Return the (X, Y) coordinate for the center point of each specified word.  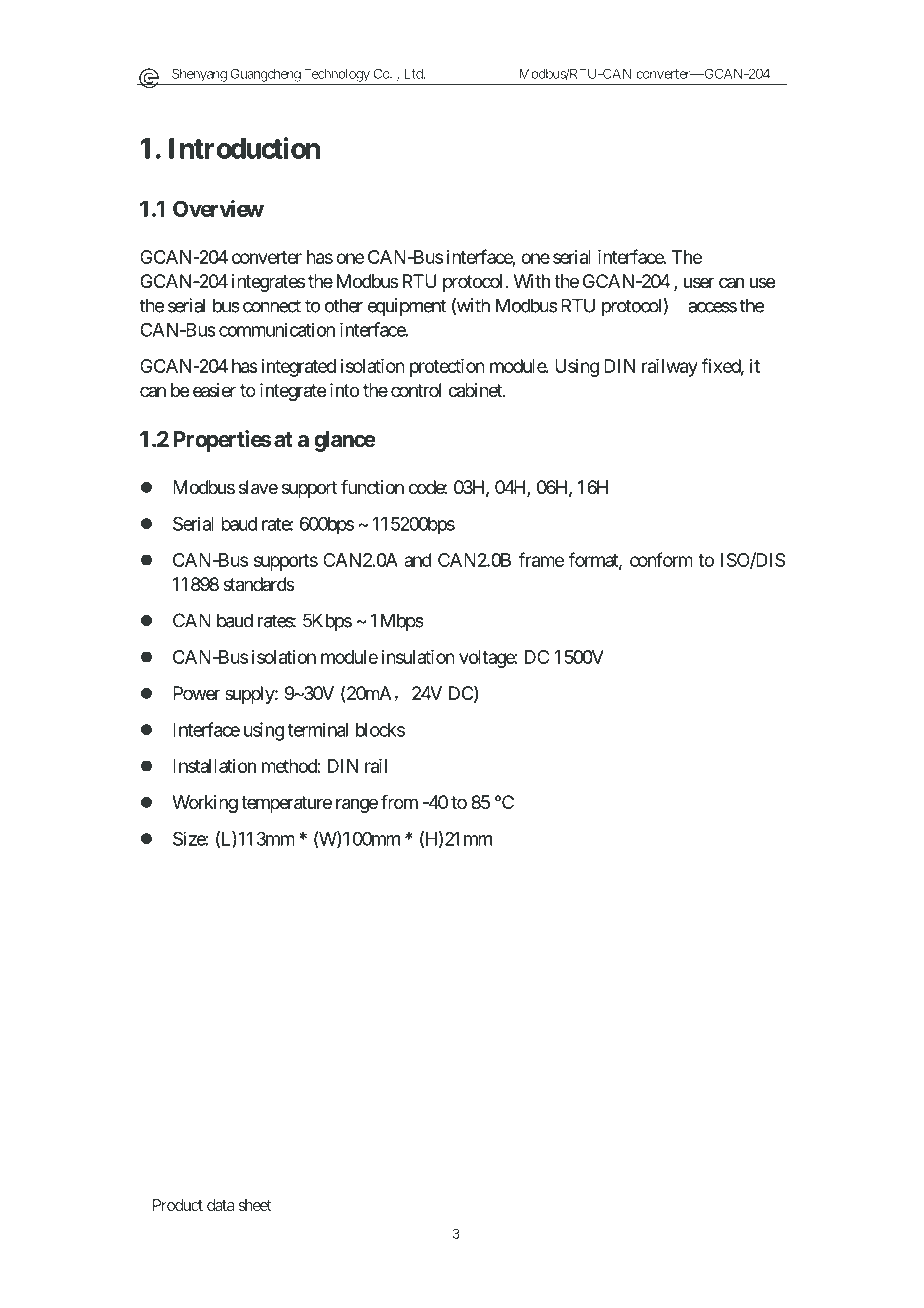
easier (214, 390)
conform (661, 559)
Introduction (244, 148)
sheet (255, 1205)
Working (205, 804)
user (699, 282)
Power (196, 693)
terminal (318, 729)
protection (447, 368)
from (399, 802)
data (220, 1205)
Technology (336, 76)
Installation (214, 766)
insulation (418, 657)
